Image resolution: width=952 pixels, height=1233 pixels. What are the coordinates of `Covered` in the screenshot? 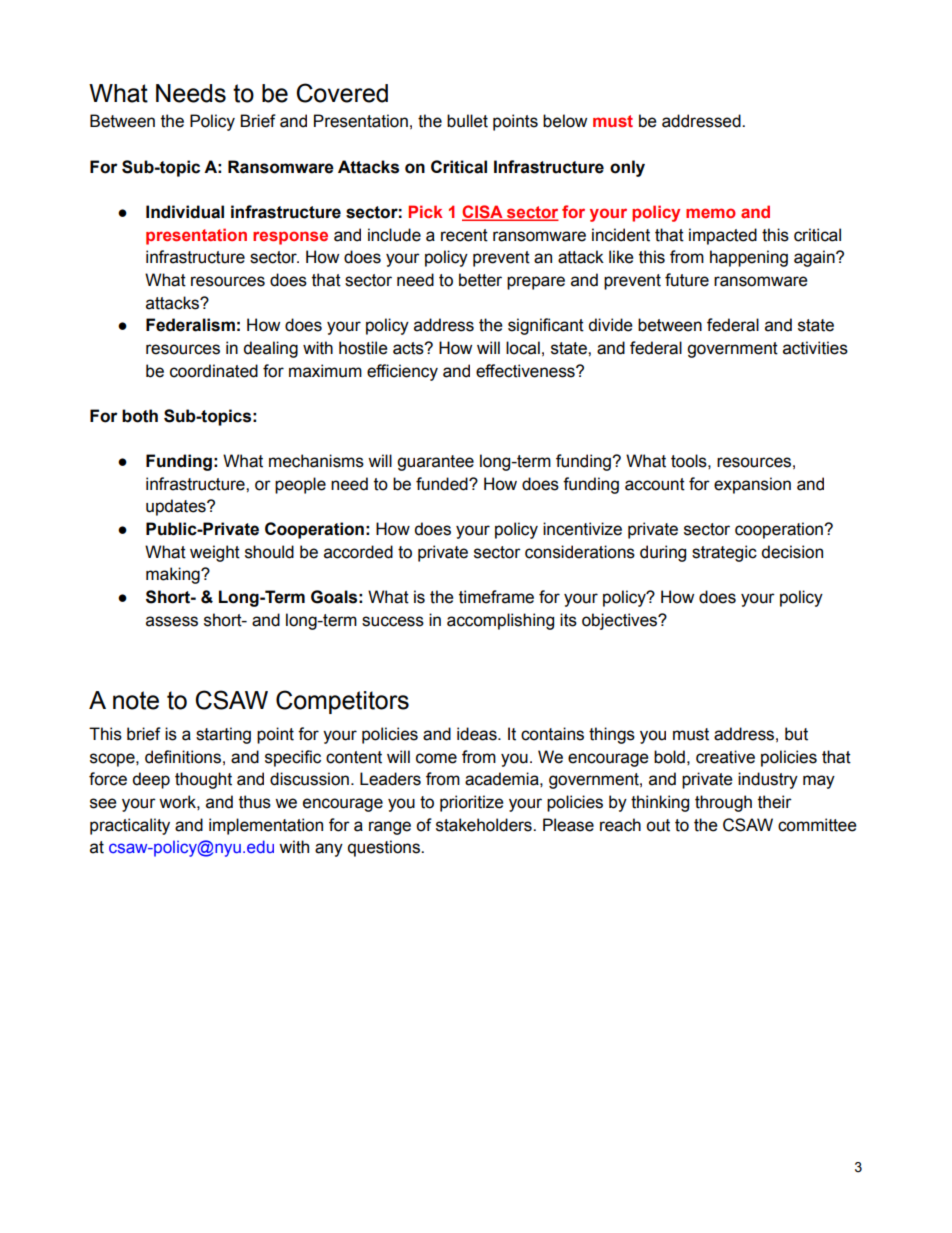 It's located at (342, 93).
